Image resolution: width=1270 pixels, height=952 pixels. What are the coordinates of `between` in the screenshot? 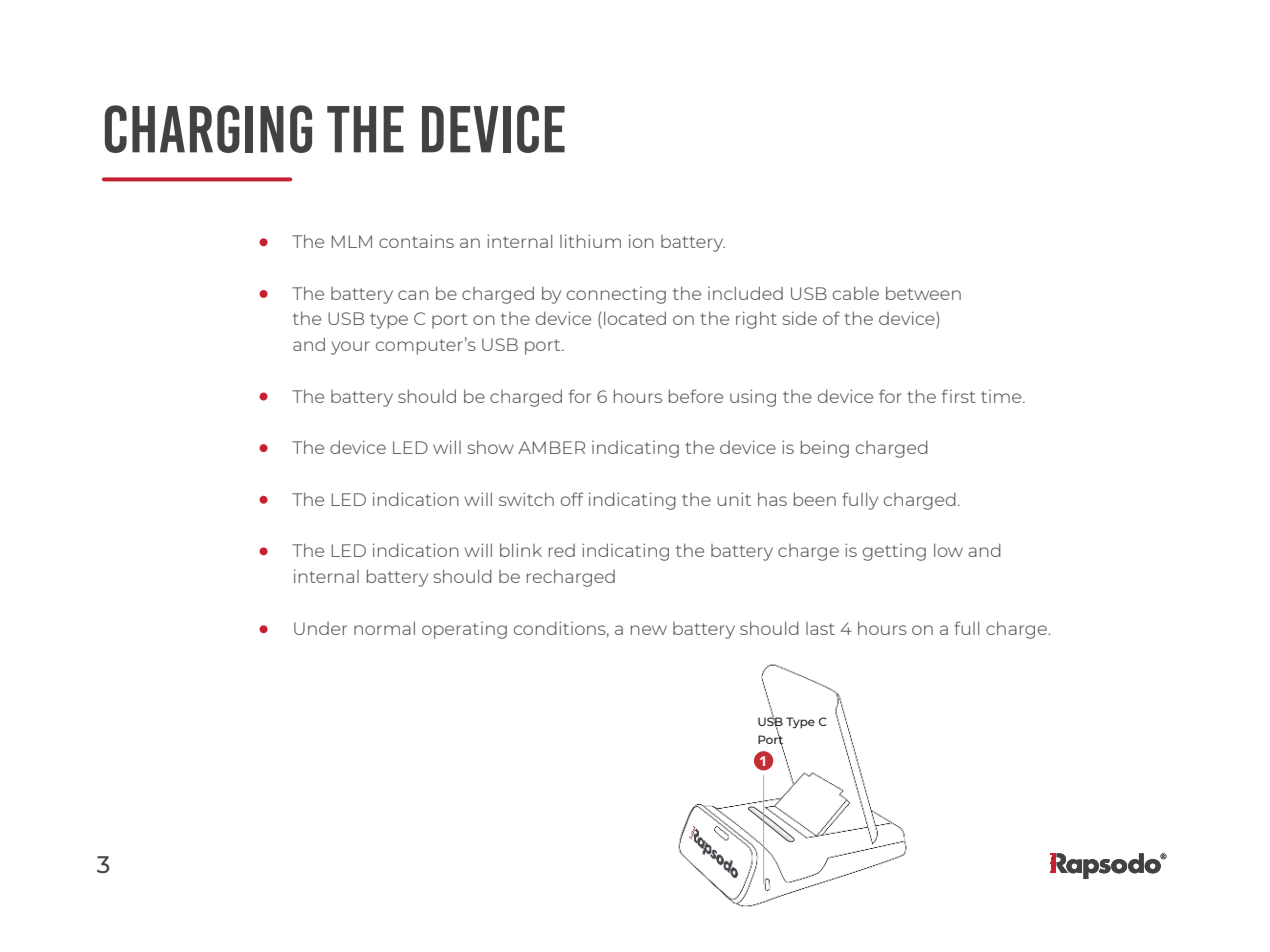 It's located at (923, 293).
